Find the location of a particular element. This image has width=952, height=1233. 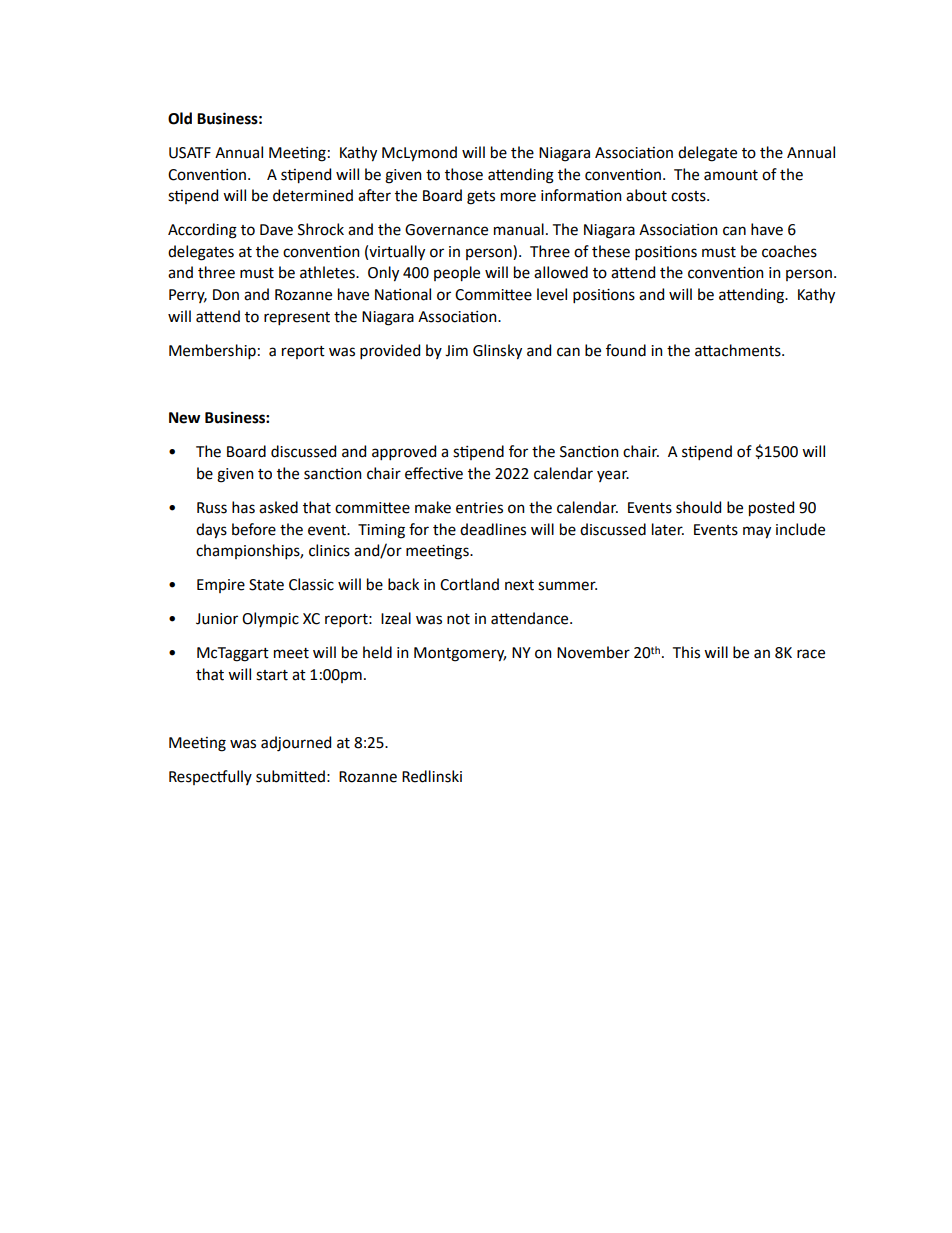

amount is located at coordinates (731, 175).
